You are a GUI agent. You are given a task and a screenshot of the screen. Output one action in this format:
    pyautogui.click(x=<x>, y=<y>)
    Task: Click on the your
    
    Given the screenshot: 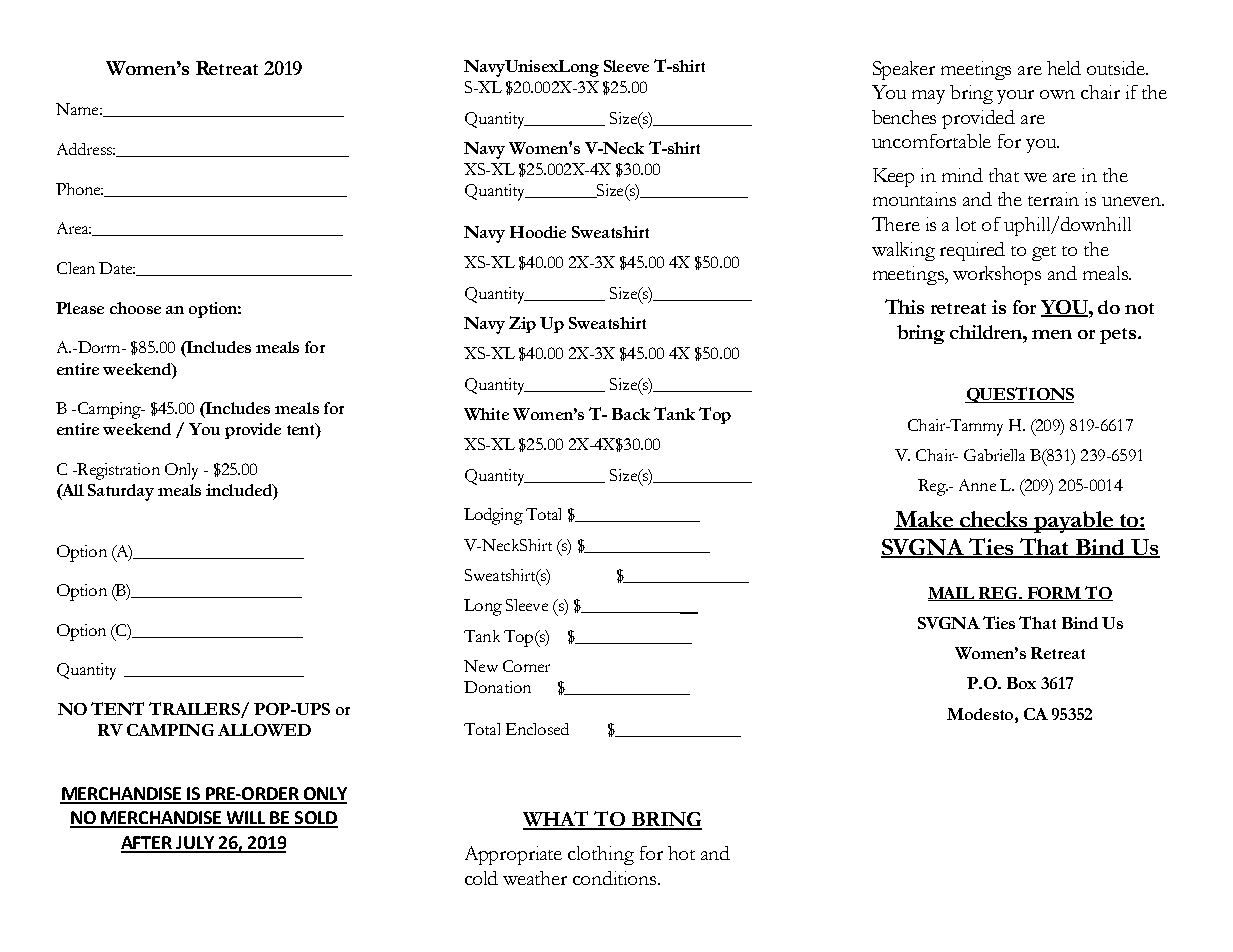 What is the action you would take?
    pyautogui.click(x=1015, y=97)
